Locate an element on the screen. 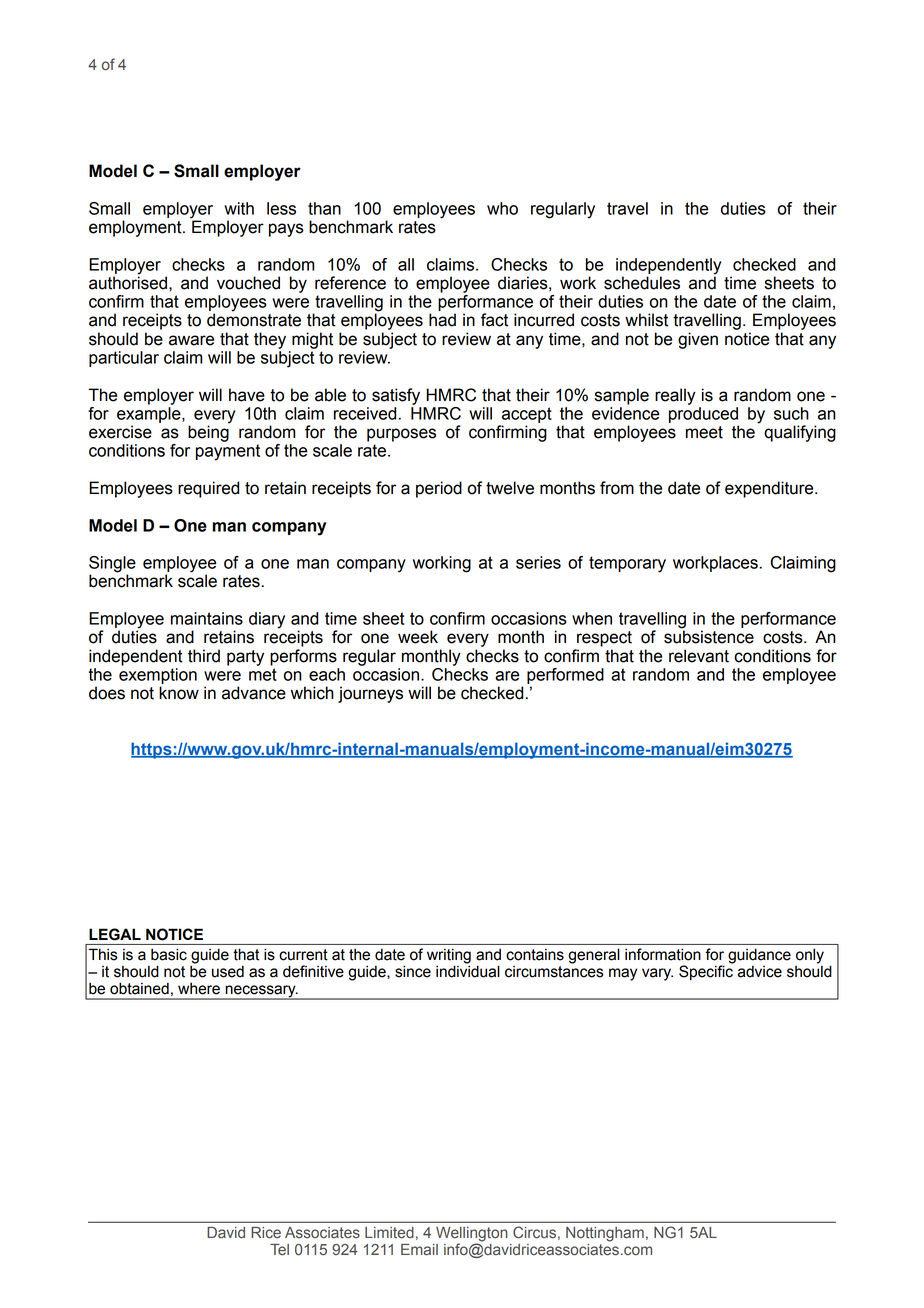 This screenshot has width=924, height=1308. relevant is located at coordinates (699, 656).
